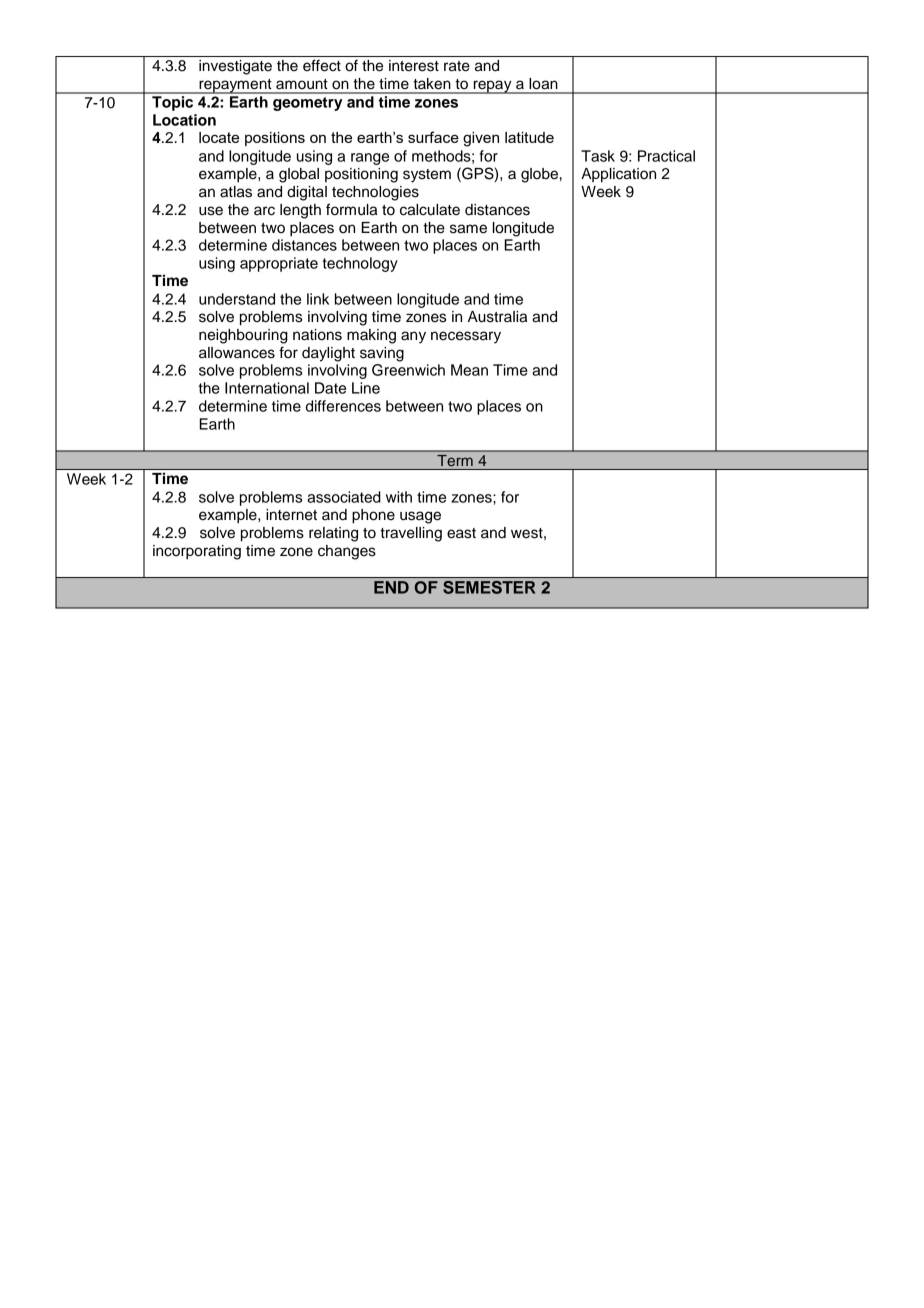  I want to click on investigate, so click(235, 67).
